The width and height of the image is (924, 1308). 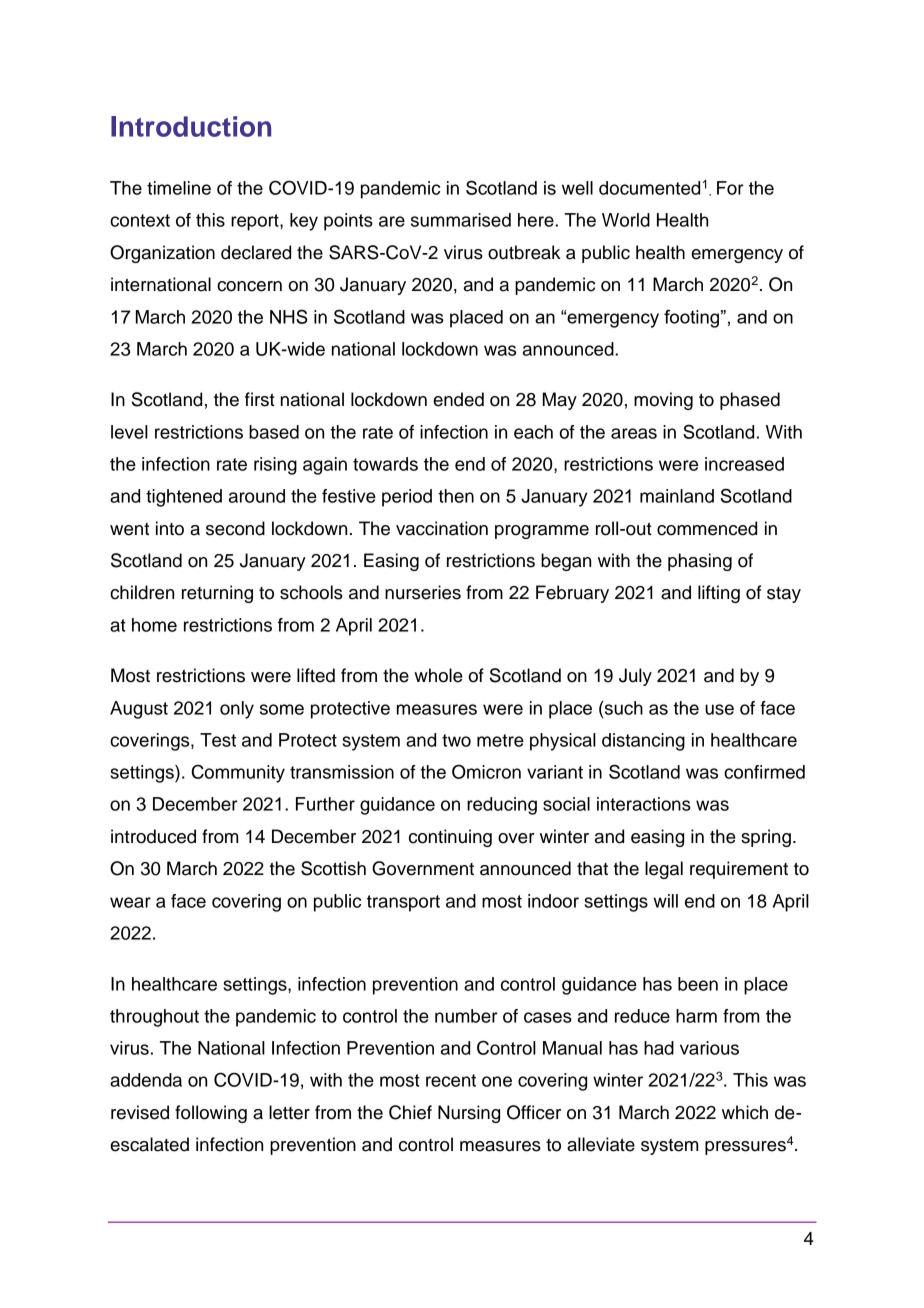 What do you see at coordinates (191, 126) in the image?
I see `Introduction` at bounding box center [191, 126].
